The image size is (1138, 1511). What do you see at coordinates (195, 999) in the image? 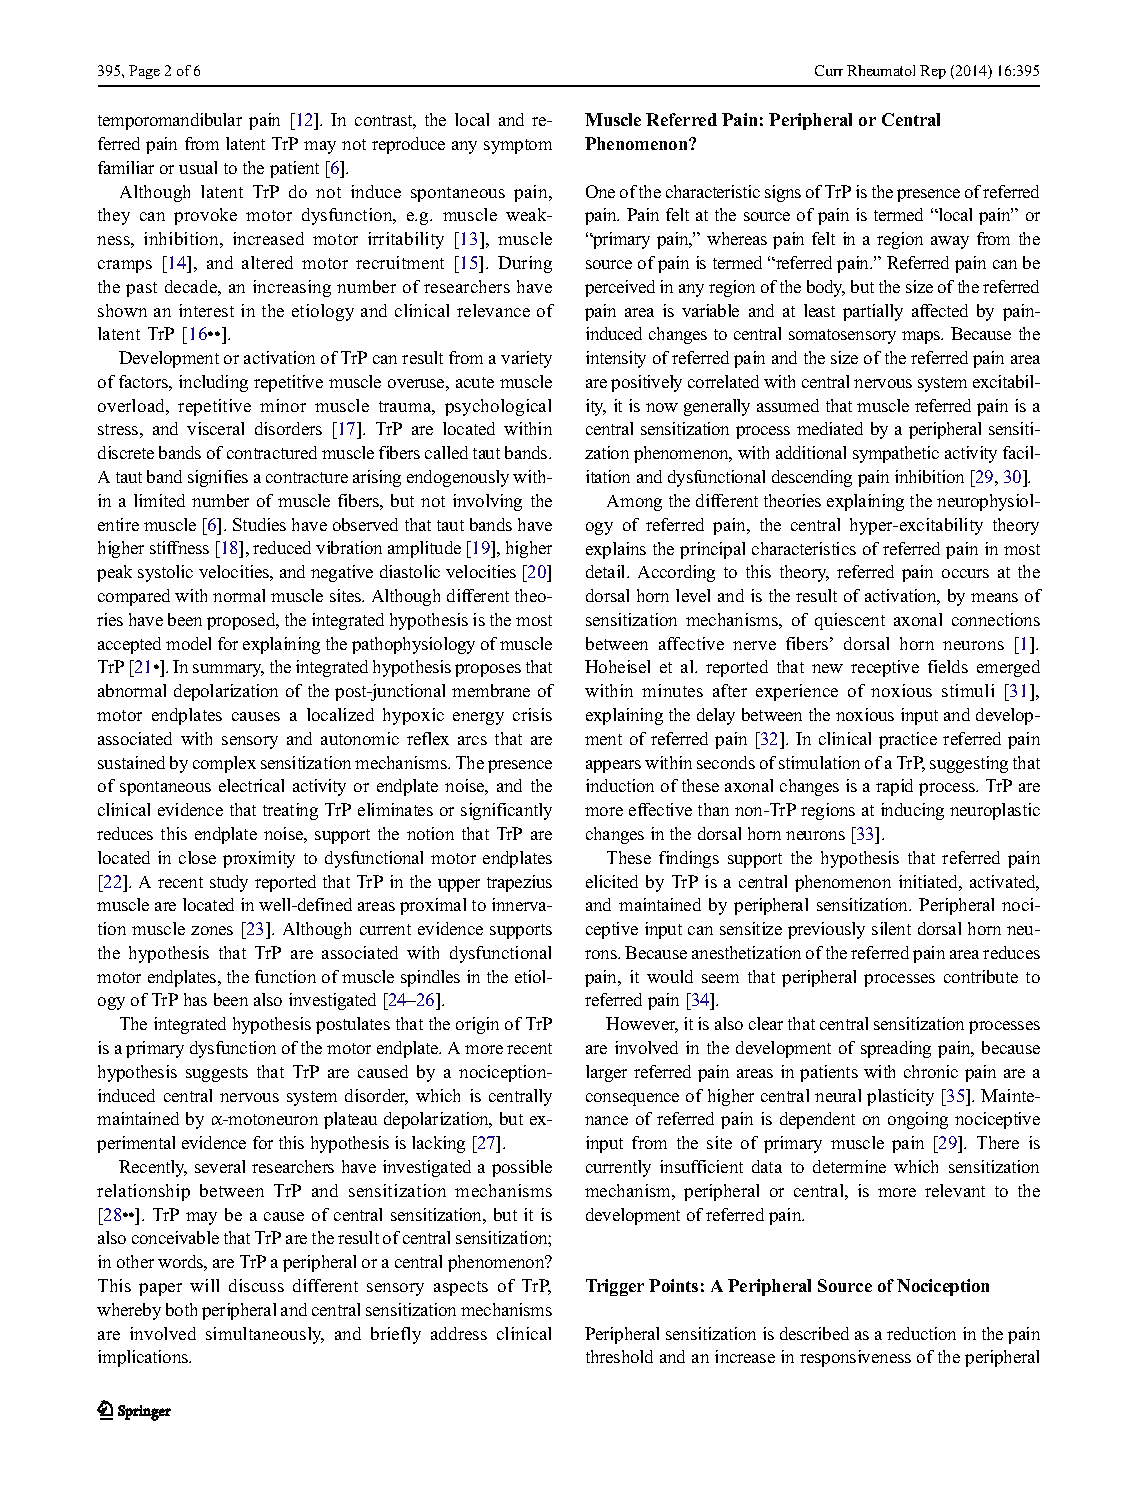
I see `has` at bounding box center [195, 999].
